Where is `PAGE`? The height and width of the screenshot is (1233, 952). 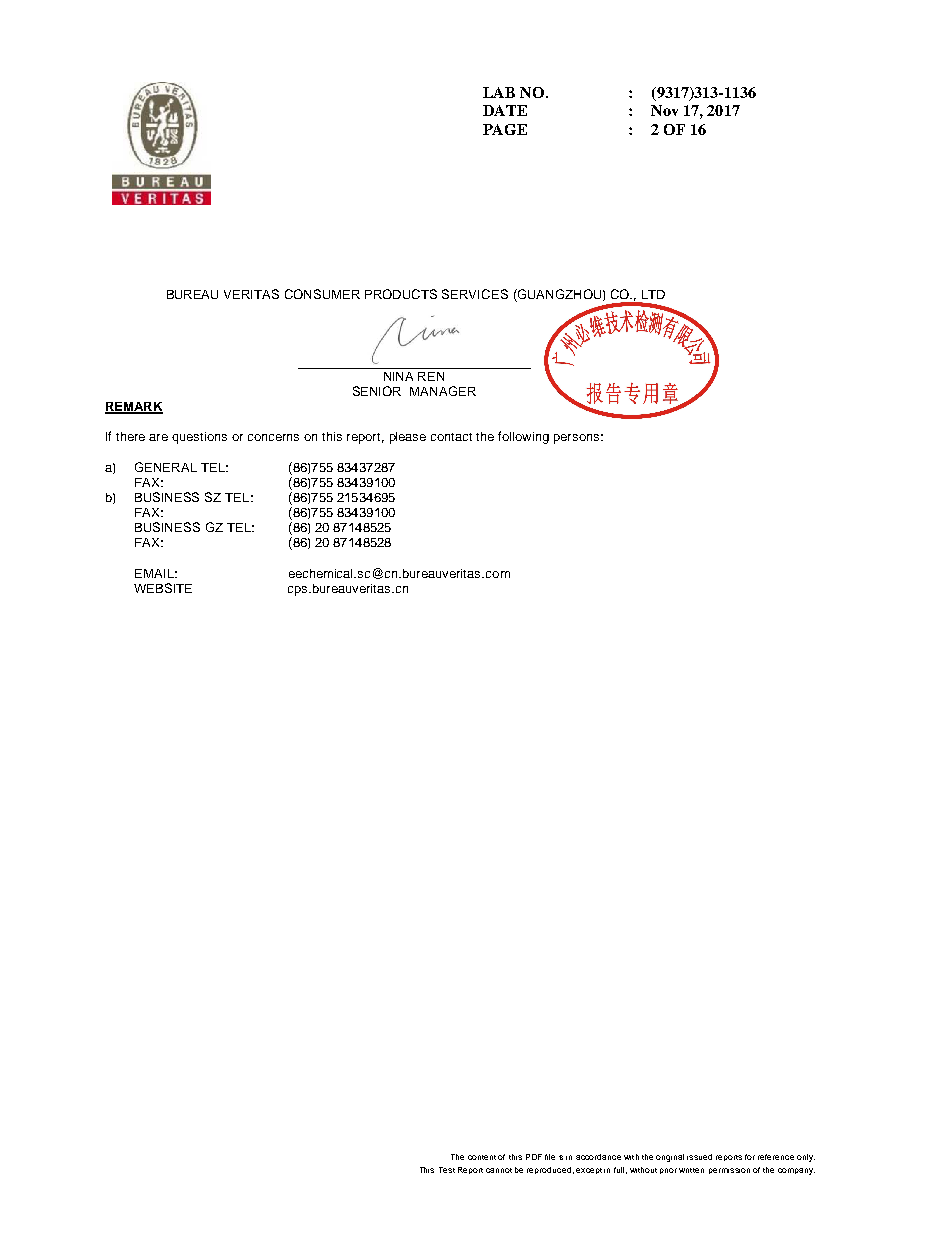 PAGE is located at coordinates (505, 129).
